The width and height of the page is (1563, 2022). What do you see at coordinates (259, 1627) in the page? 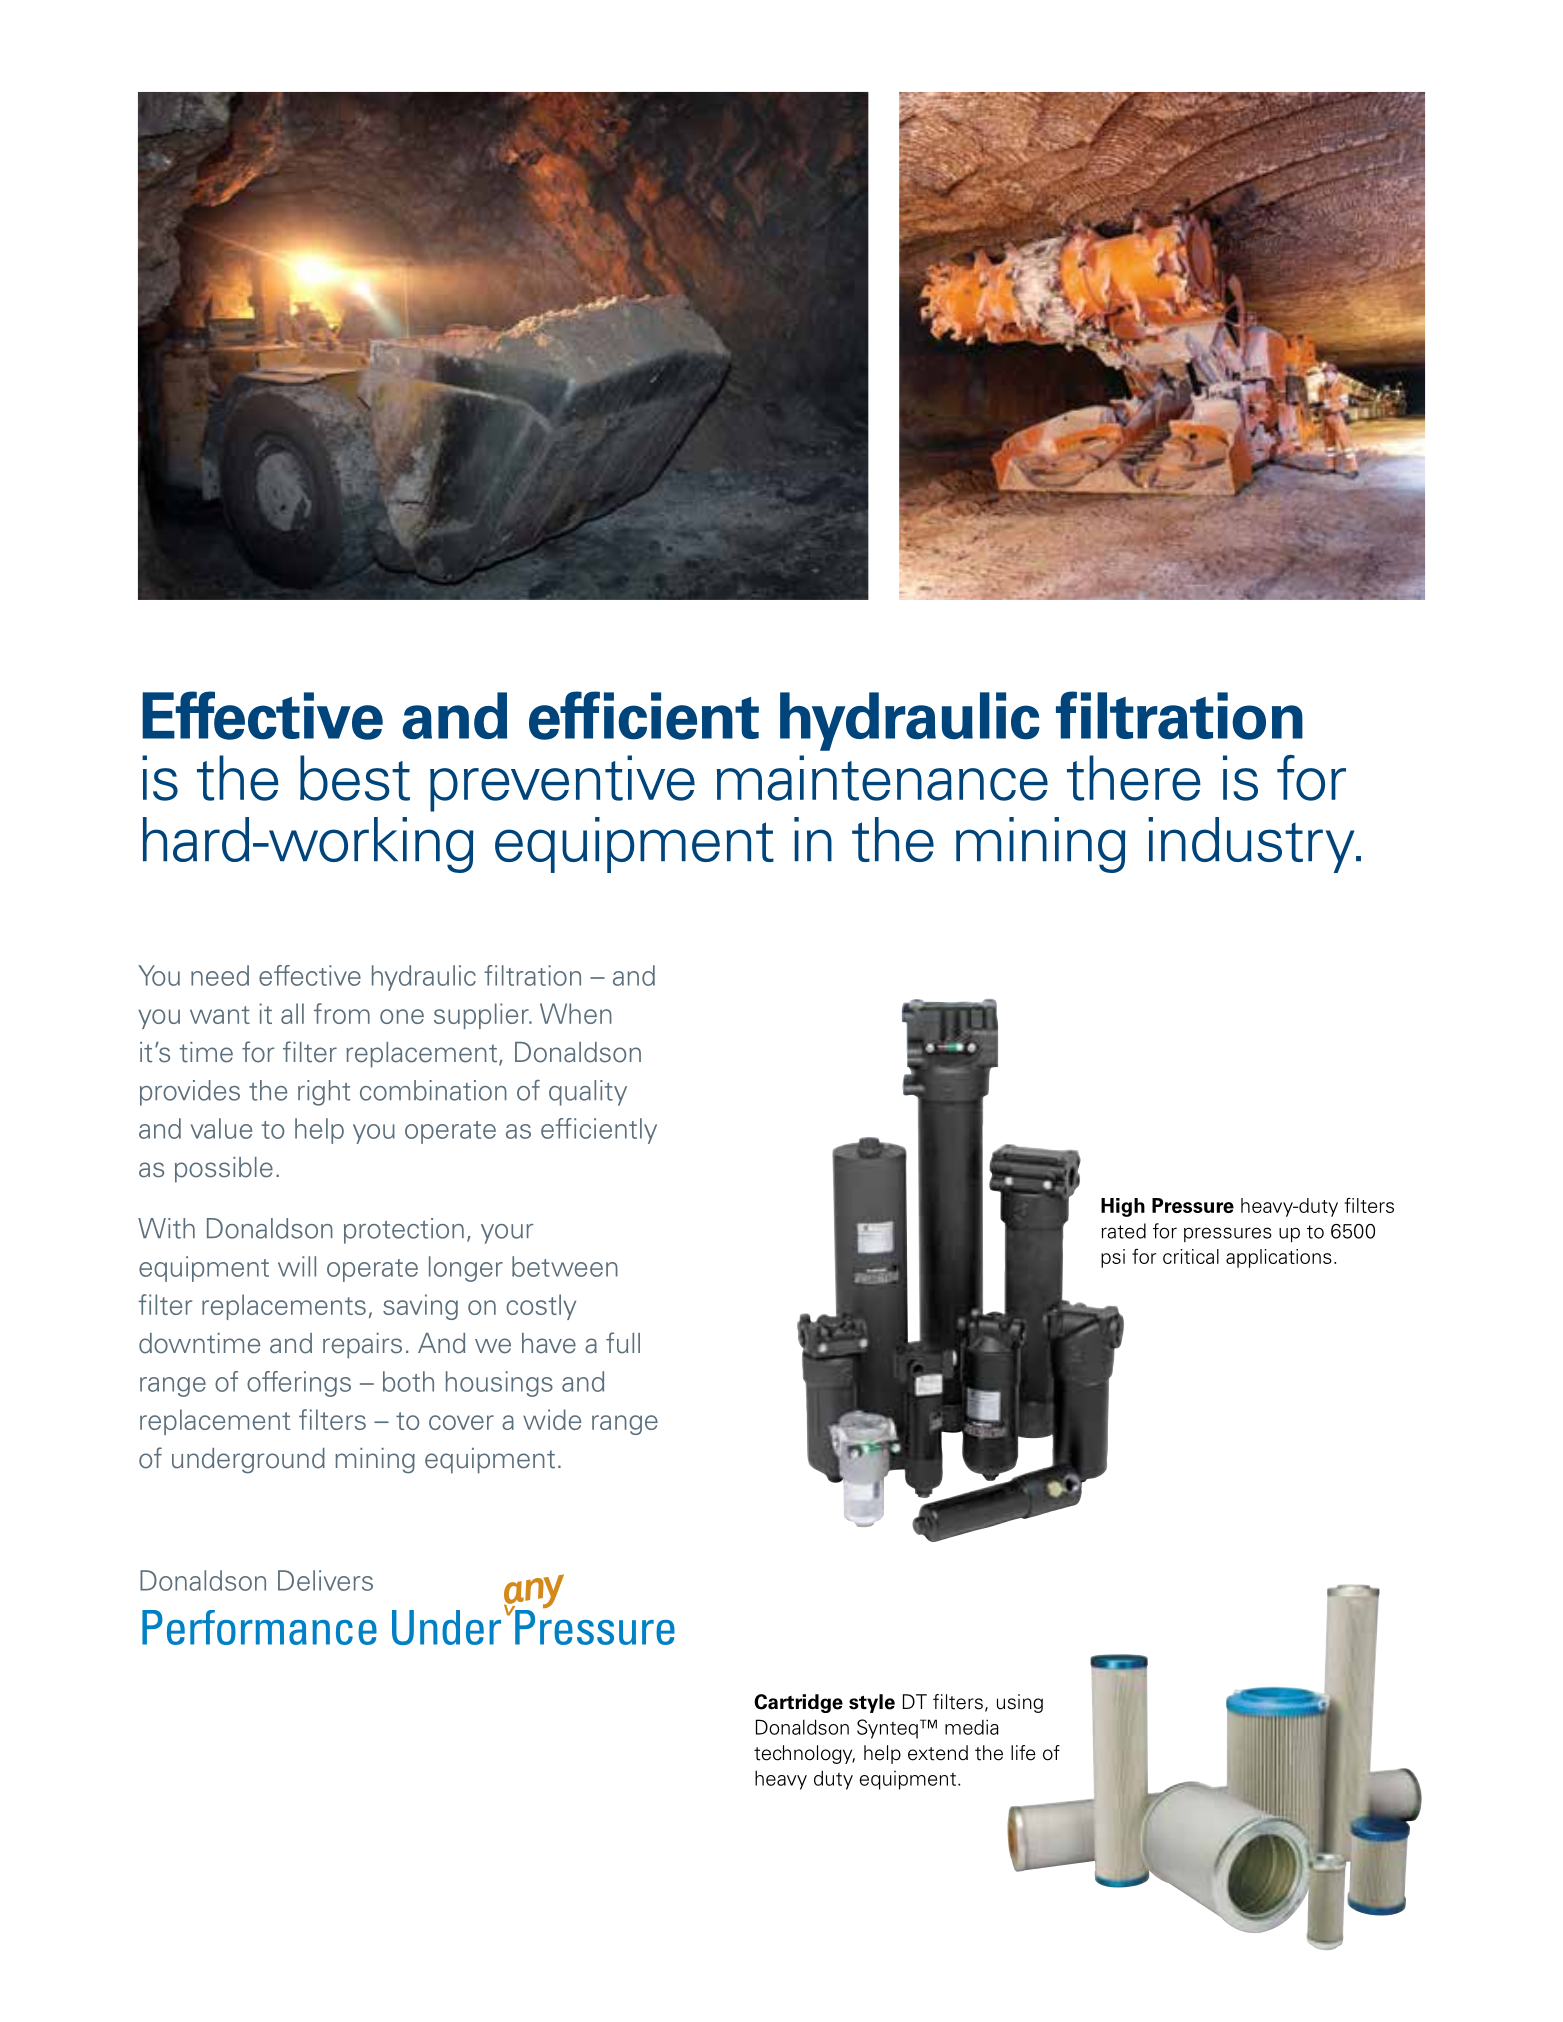
I see `Performance` at bounding box center [259, 1627].
